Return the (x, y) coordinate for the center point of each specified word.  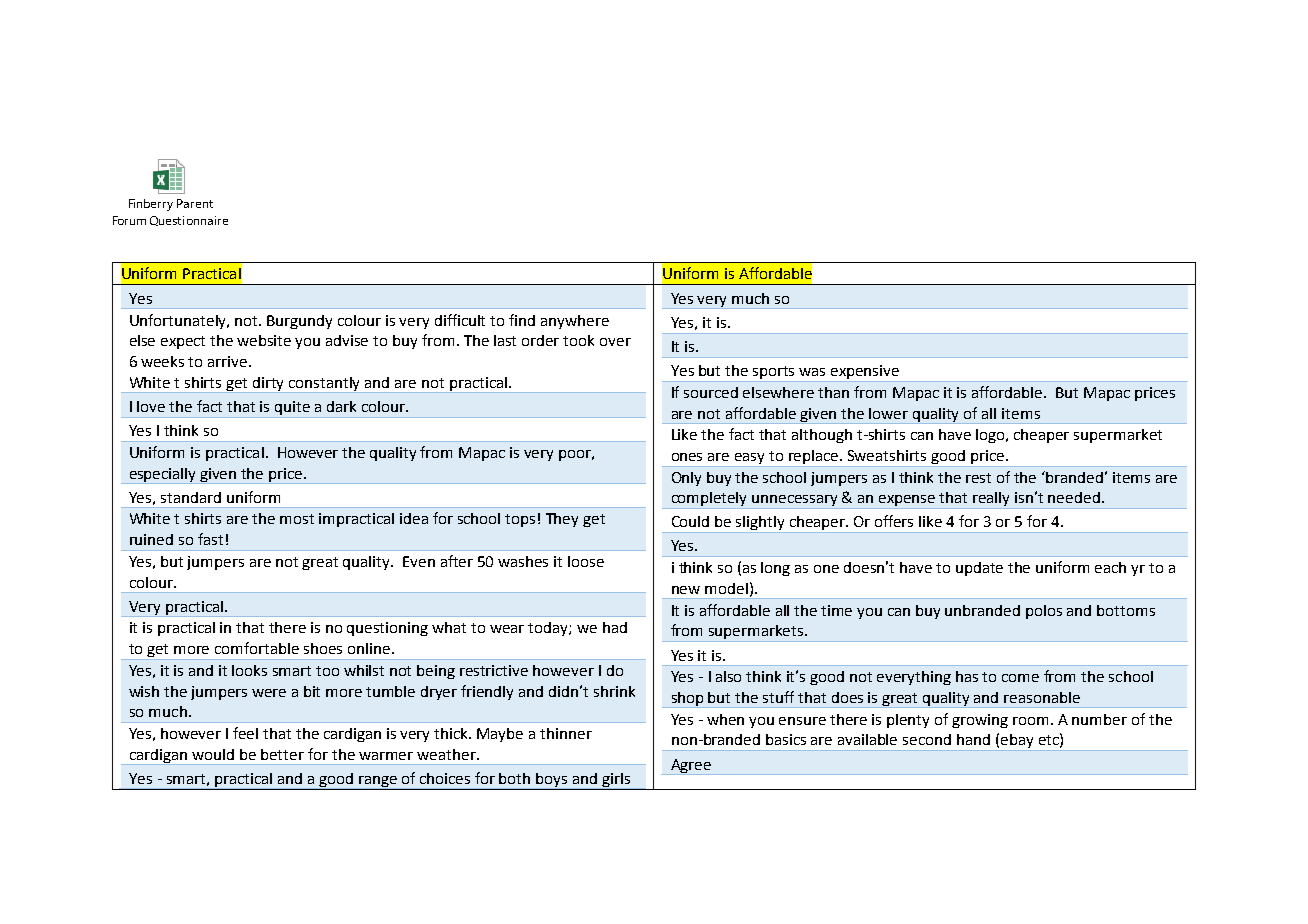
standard (191, 497)
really (992, 500)
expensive (865, 373)
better (282, 754)
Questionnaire (189, 221)
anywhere (575, 322)
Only (686, 479)
